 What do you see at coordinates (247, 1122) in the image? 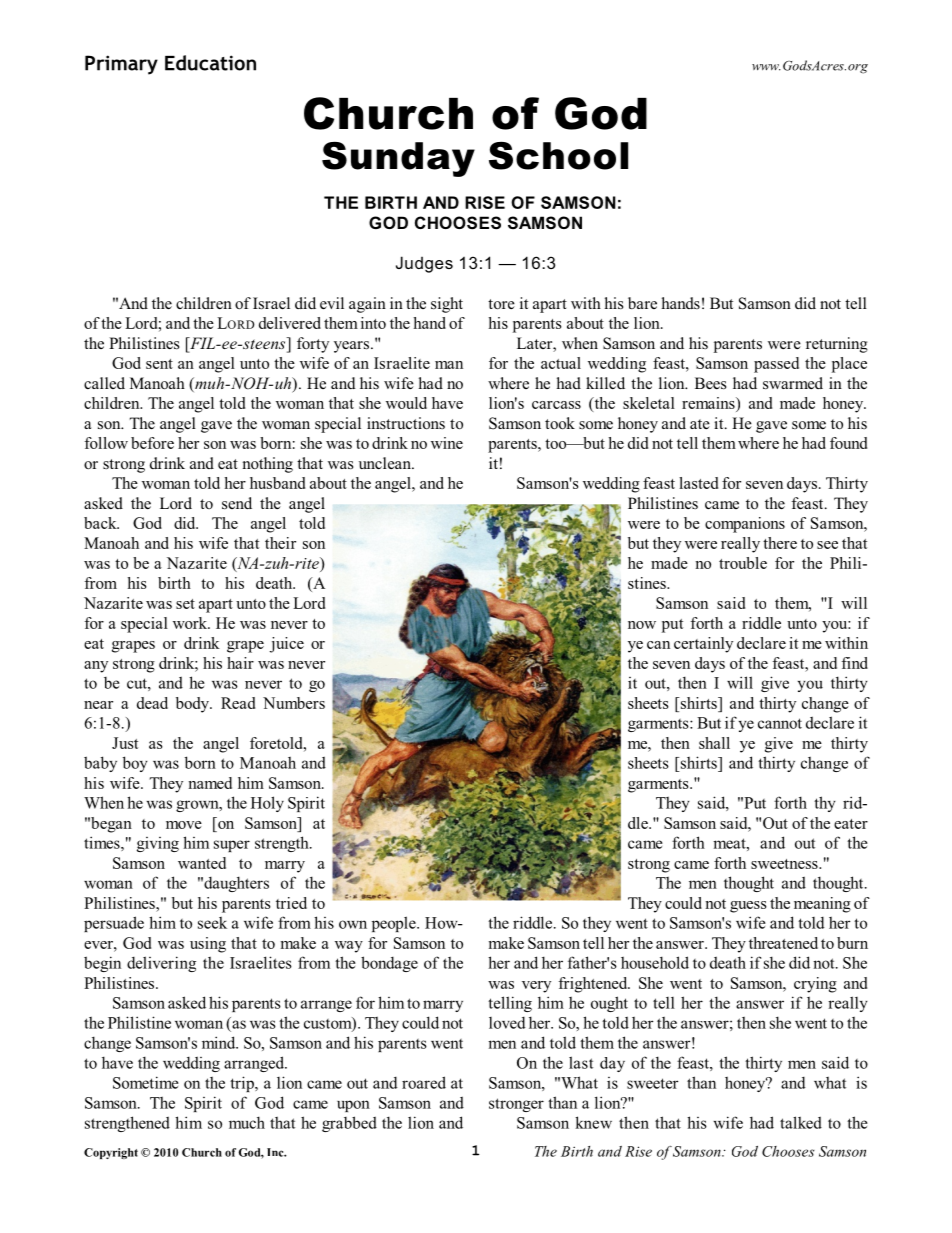
I see `much` at bounding box center [247, 1122].
